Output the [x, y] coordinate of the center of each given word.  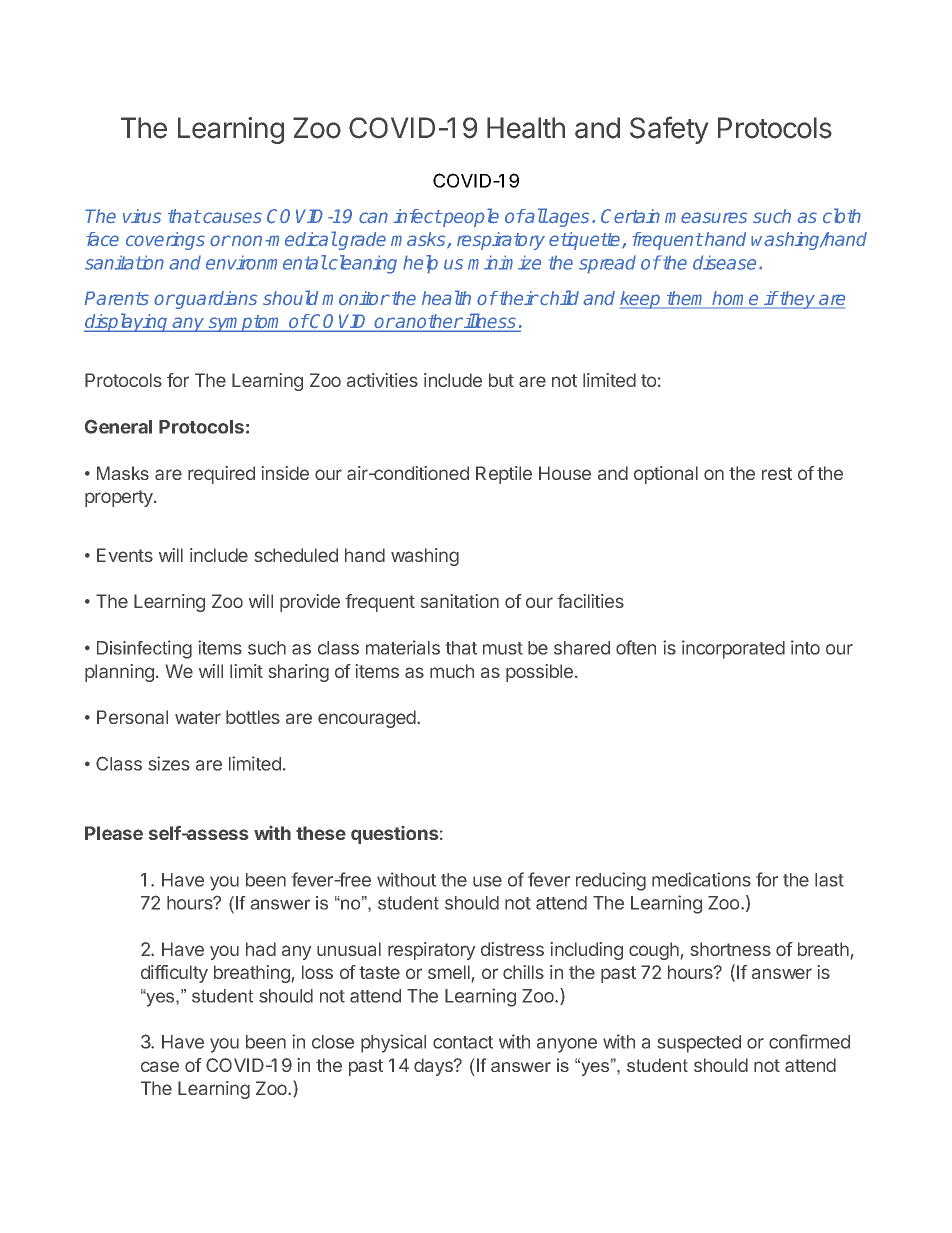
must [503, 648]
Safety [669, 130]
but [501, 380]
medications [701, 879]
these [321, 833]
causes [231, 218]
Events [125, 555]
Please [114, 833]
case [160, 1066]
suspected [699, 1044]
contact [463, 1042]
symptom [246, 323]
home [736, 299]
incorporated [733, 649]
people [470, 217]
